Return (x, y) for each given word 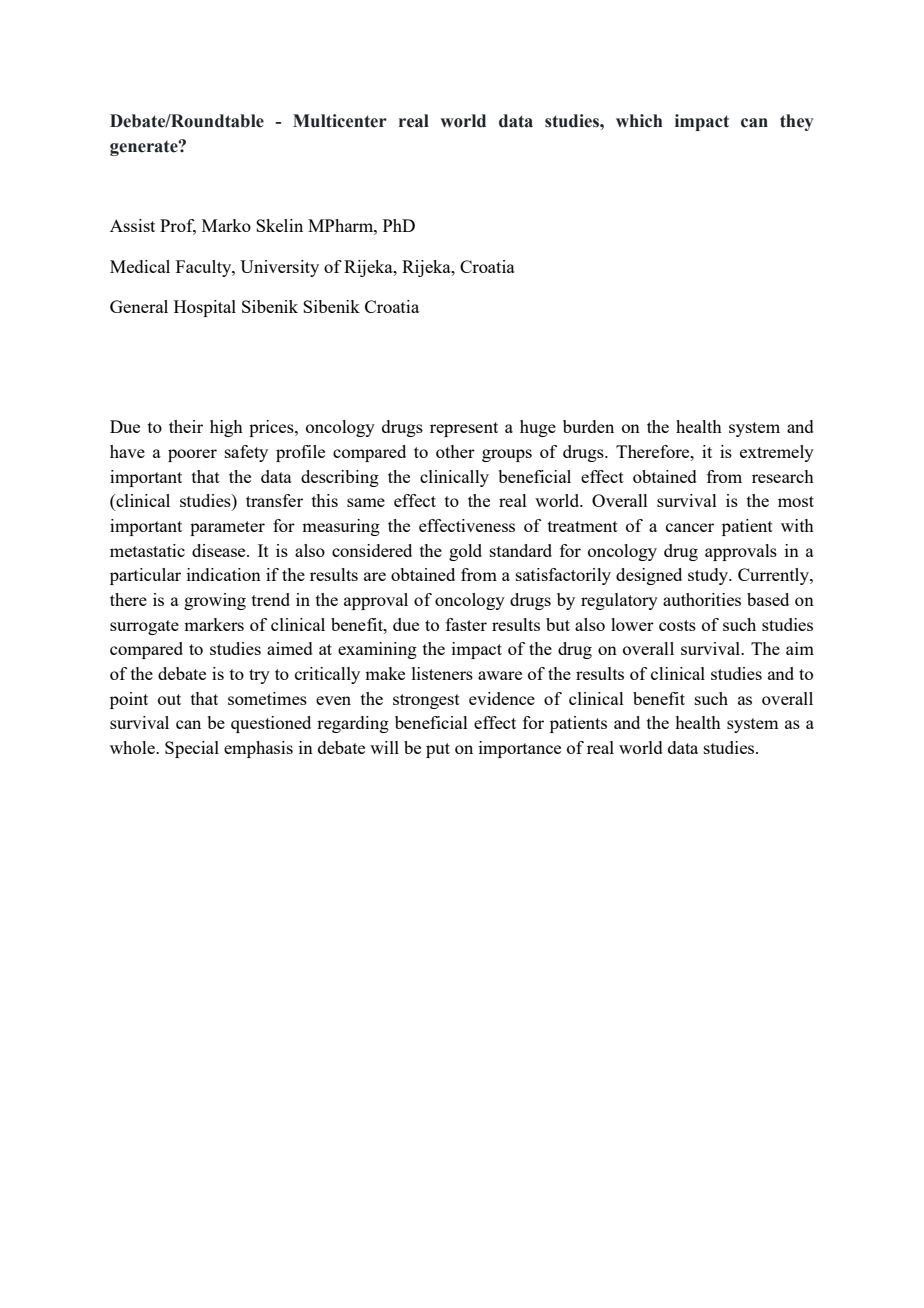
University (279, 268)
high (226, 428)
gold (465, 552)
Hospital (205, 308)
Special (192, 749)
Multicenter (340, 121)
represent (464, 429)
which (639, 121)
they (796, 122)
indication (224, 574)
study (709, 576)
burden (588, 426)
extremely (777, 453)
